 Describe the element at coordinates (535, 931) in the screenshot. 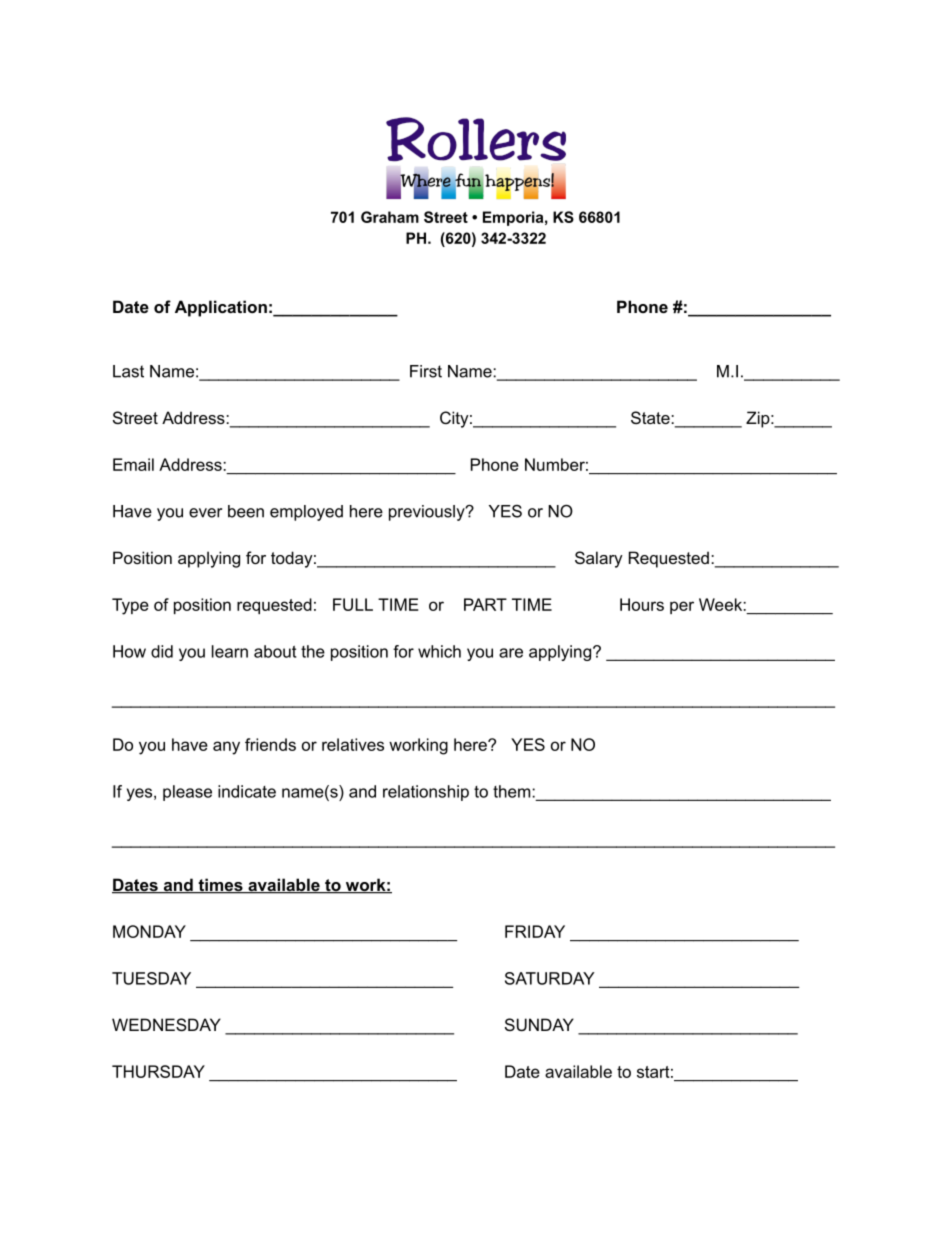

I see `FRIDAY` at that location.
